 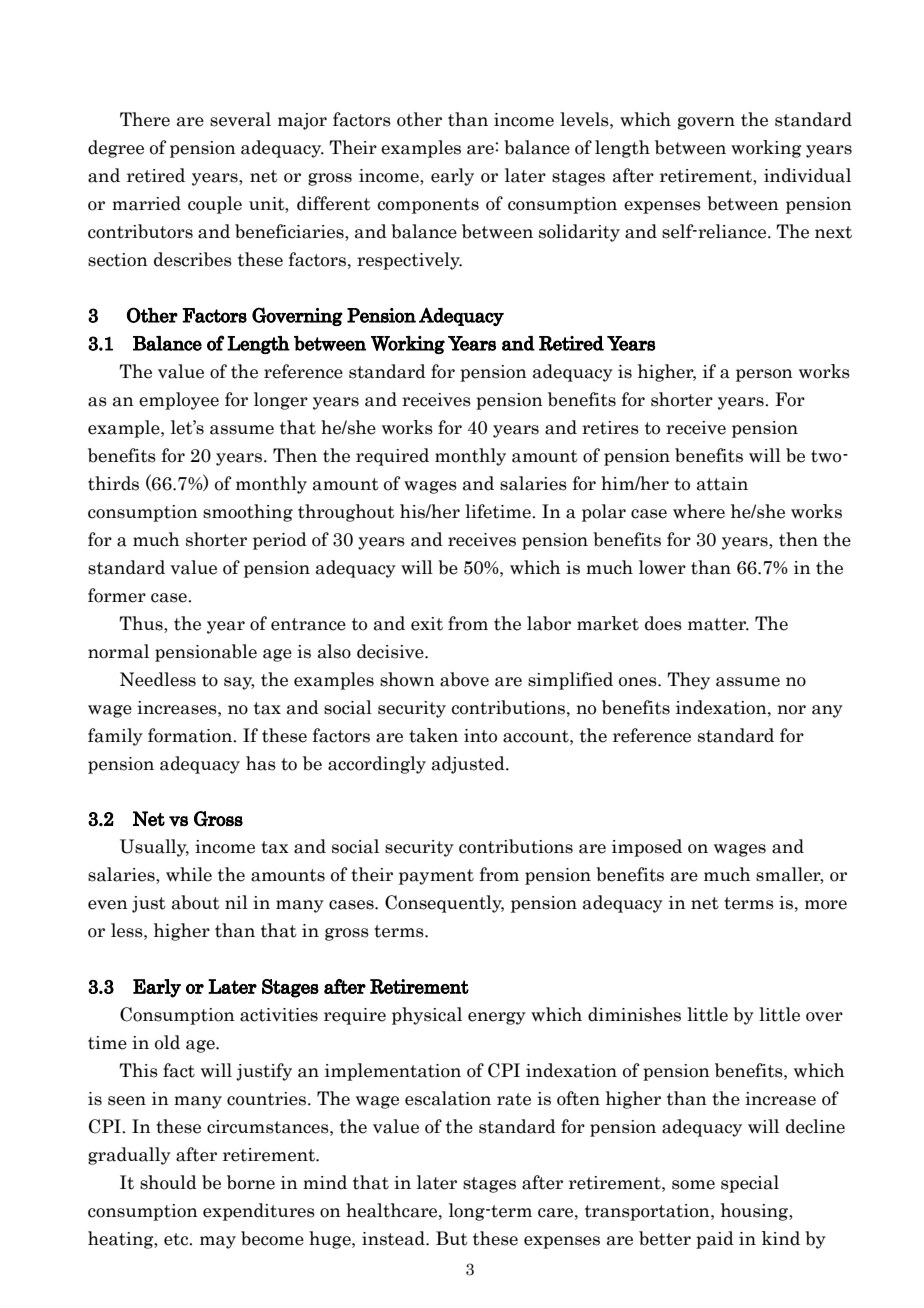 I want to click on imposed, so click(x=647, y=848).
